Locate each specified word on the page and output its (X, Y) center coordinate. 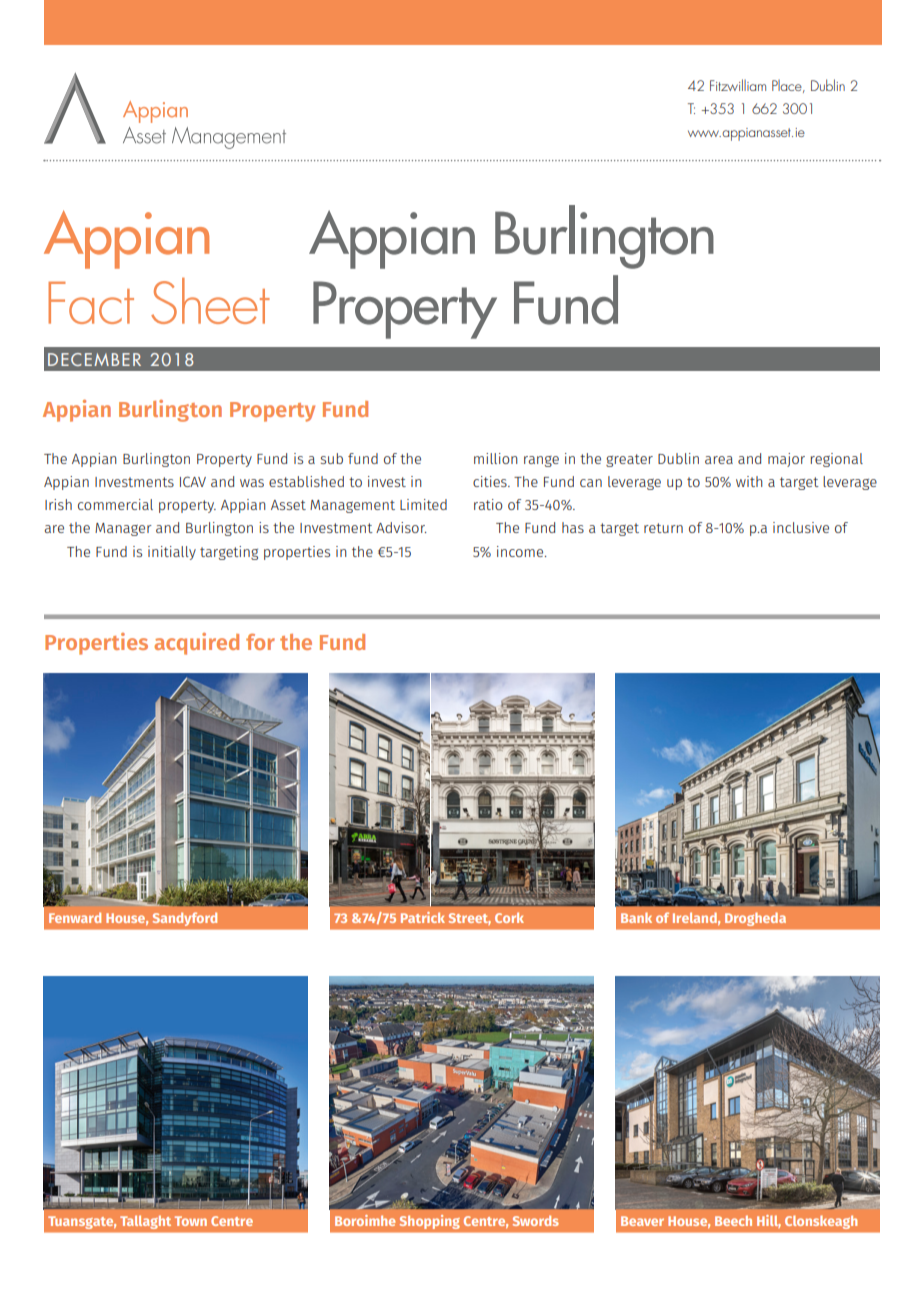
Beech (733, 1221)
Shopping (429, 1222)
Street (470, 919)
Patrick (423, 917)
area (719, 460)
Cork (509, 917)
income (521, 551)
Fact (91, 303)
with (749, 481)
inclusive (801, 527)
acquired (196, 644)
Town (191, 1221)
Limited (423, 504)
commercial (115, 504)
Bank (636, 917)
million (496, 458)
